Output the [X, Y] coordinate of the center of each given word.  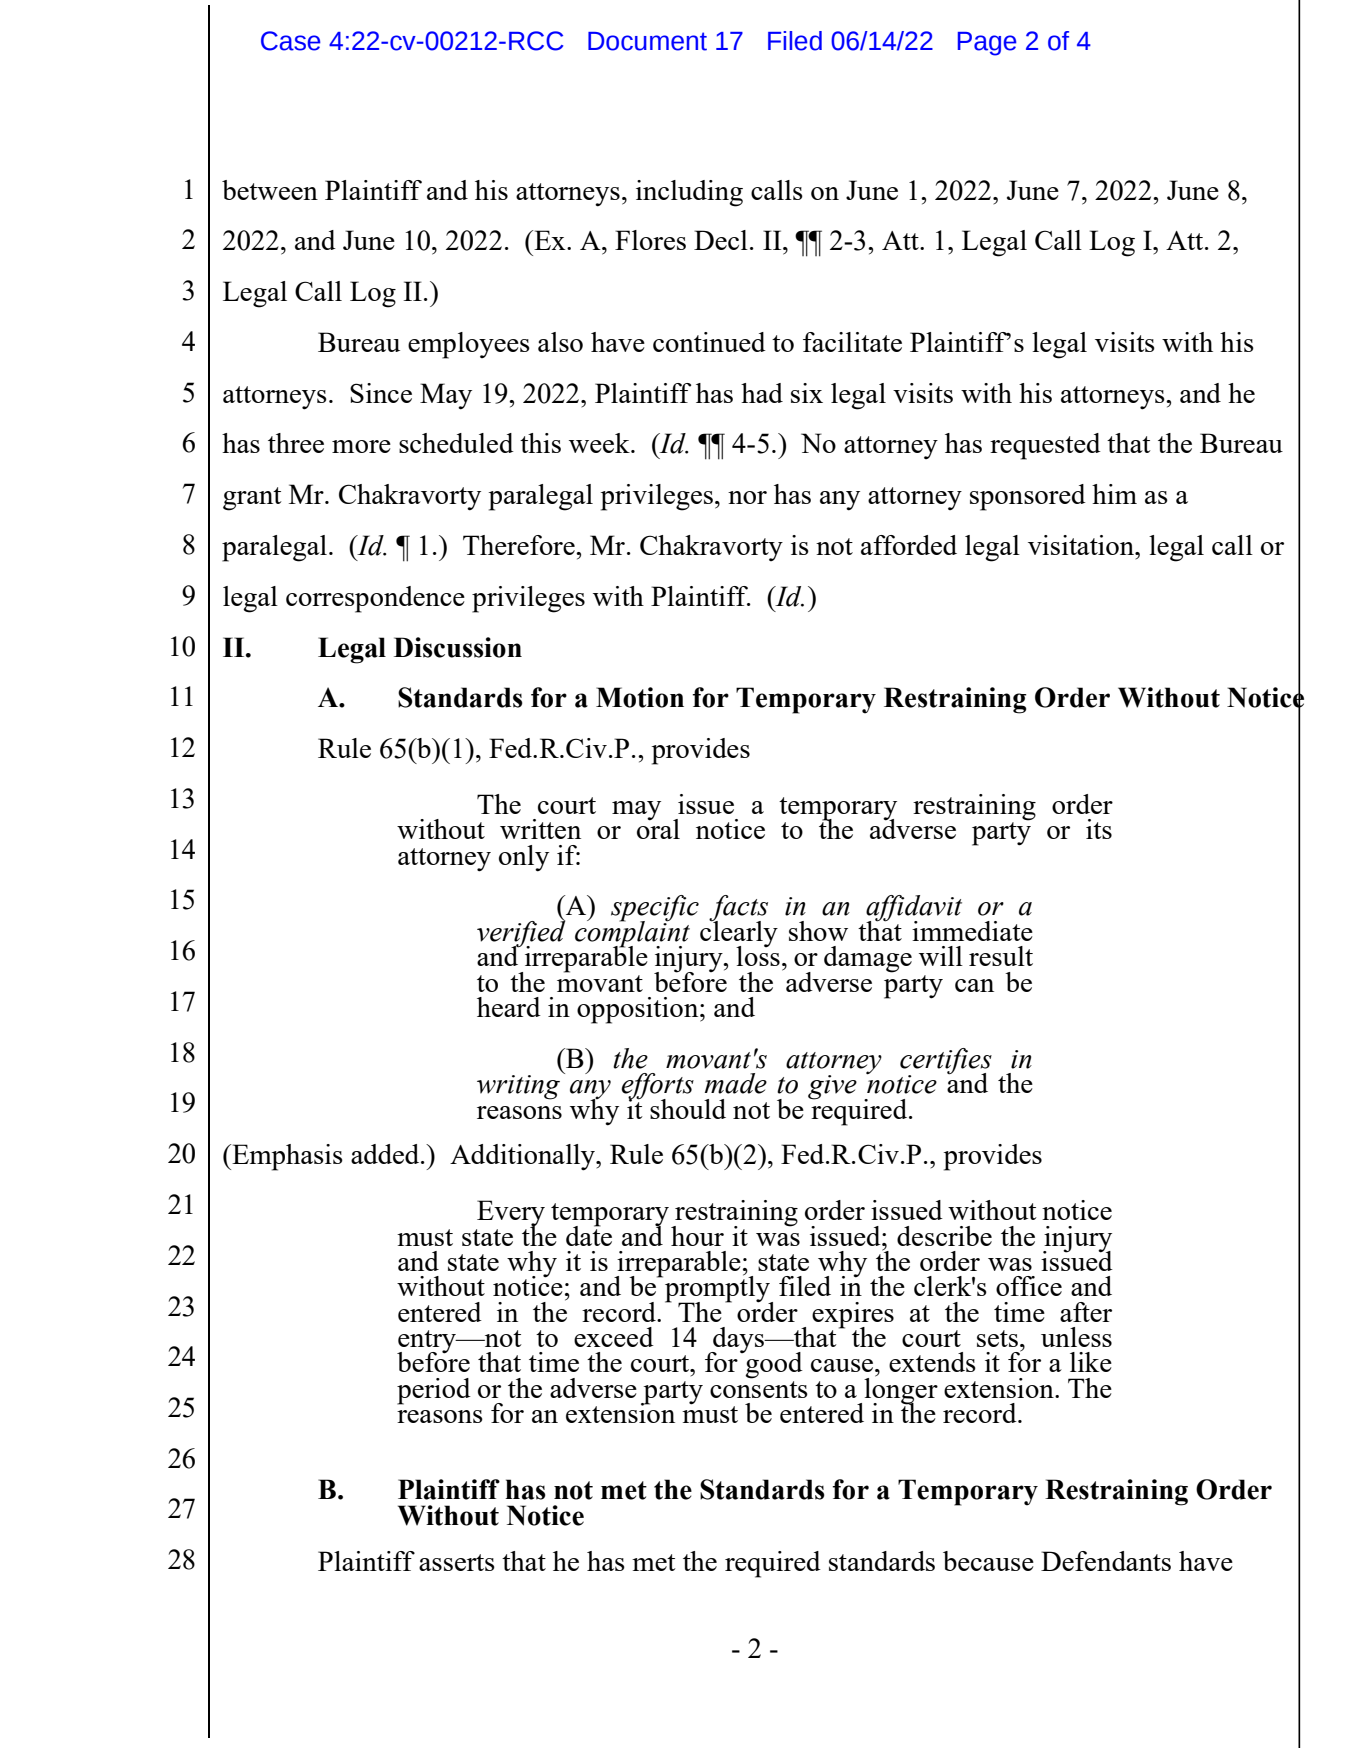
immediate [972, 931]
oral [658, 828]
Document [647, 41]
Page [987, 44]
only [524, 858]
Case [291, 41]
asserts [457, 1562]
